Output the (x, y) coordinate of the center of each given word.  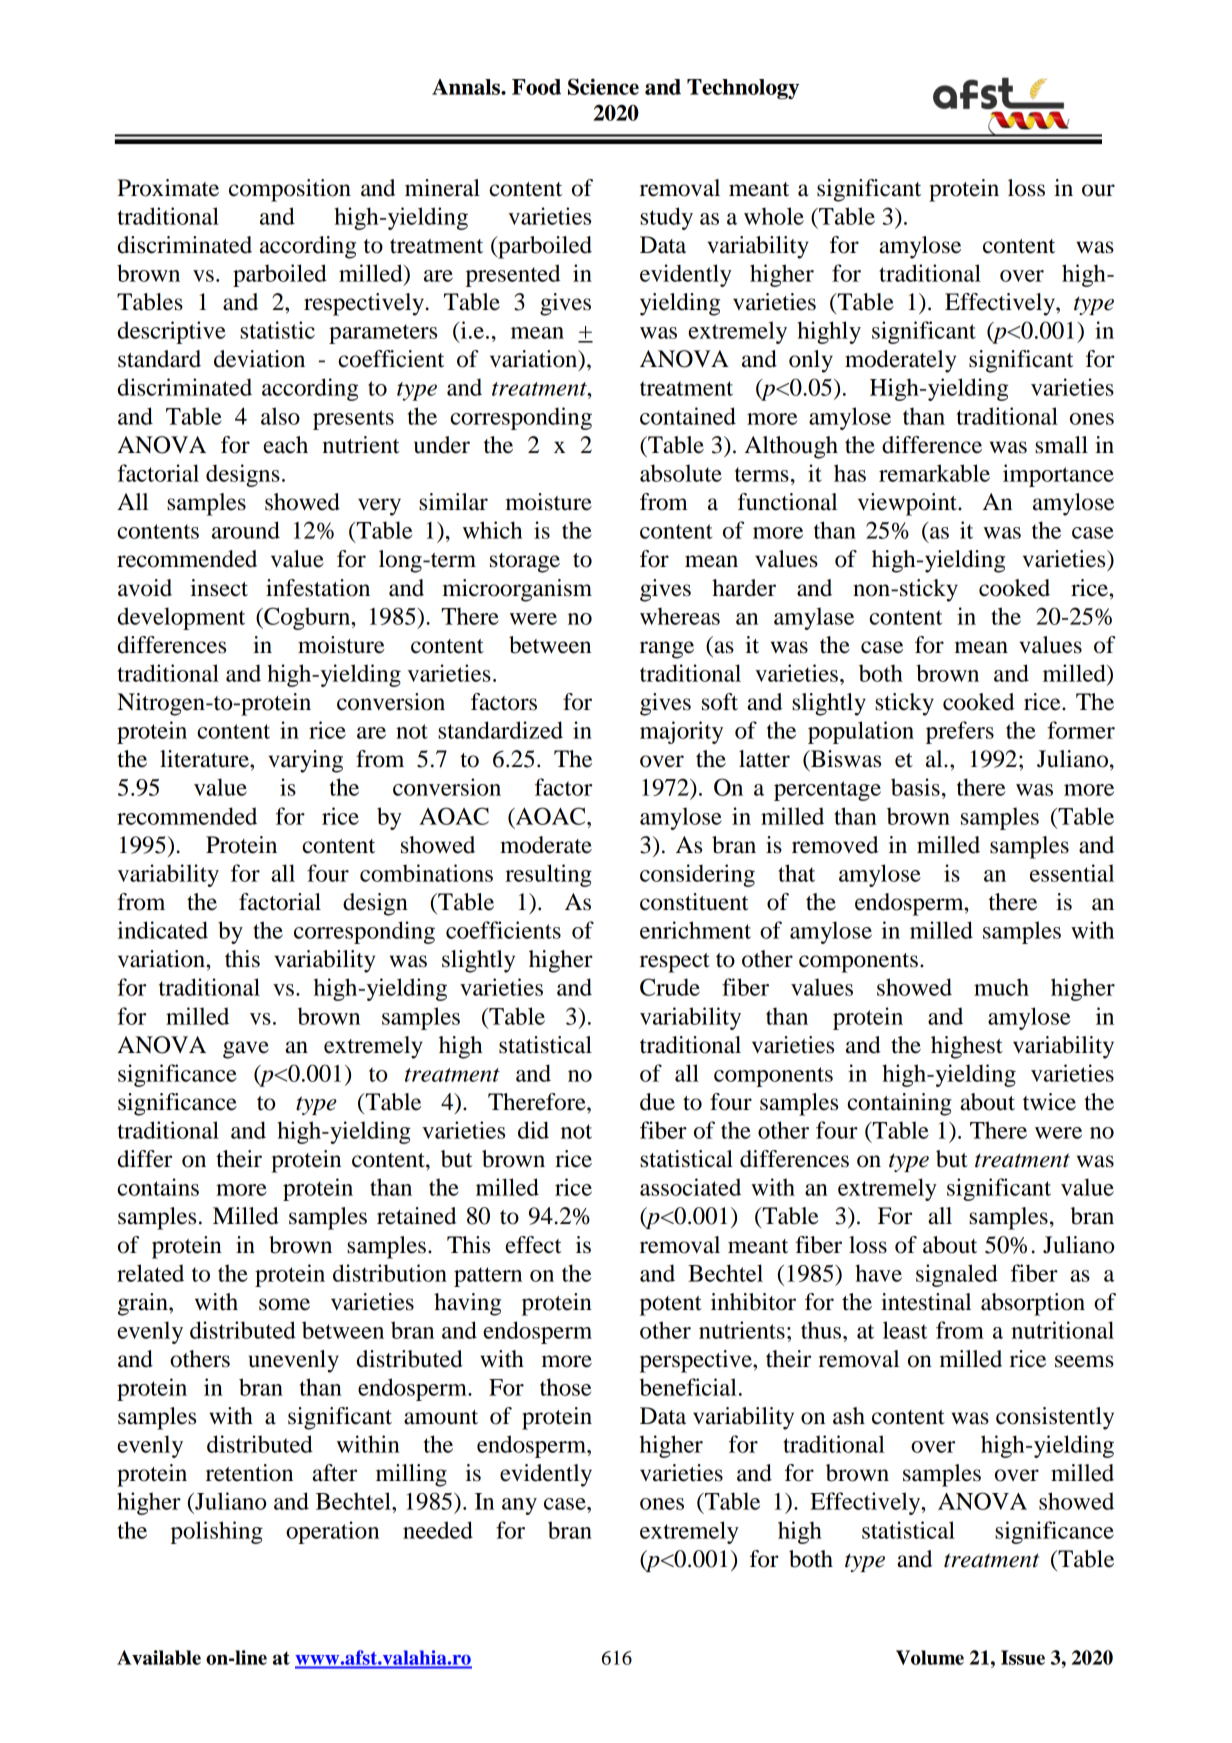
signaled (957, 1275)
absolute (681, 473)
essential (1072, 873)
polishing (217, 1532)
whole (774, 216)
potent (671, 1306)
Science (603, 86)
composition (290, 190)
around (246, 530)
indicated (162, 930)
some (284, 1304)
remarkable (934, 473)
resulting (548, 875)
